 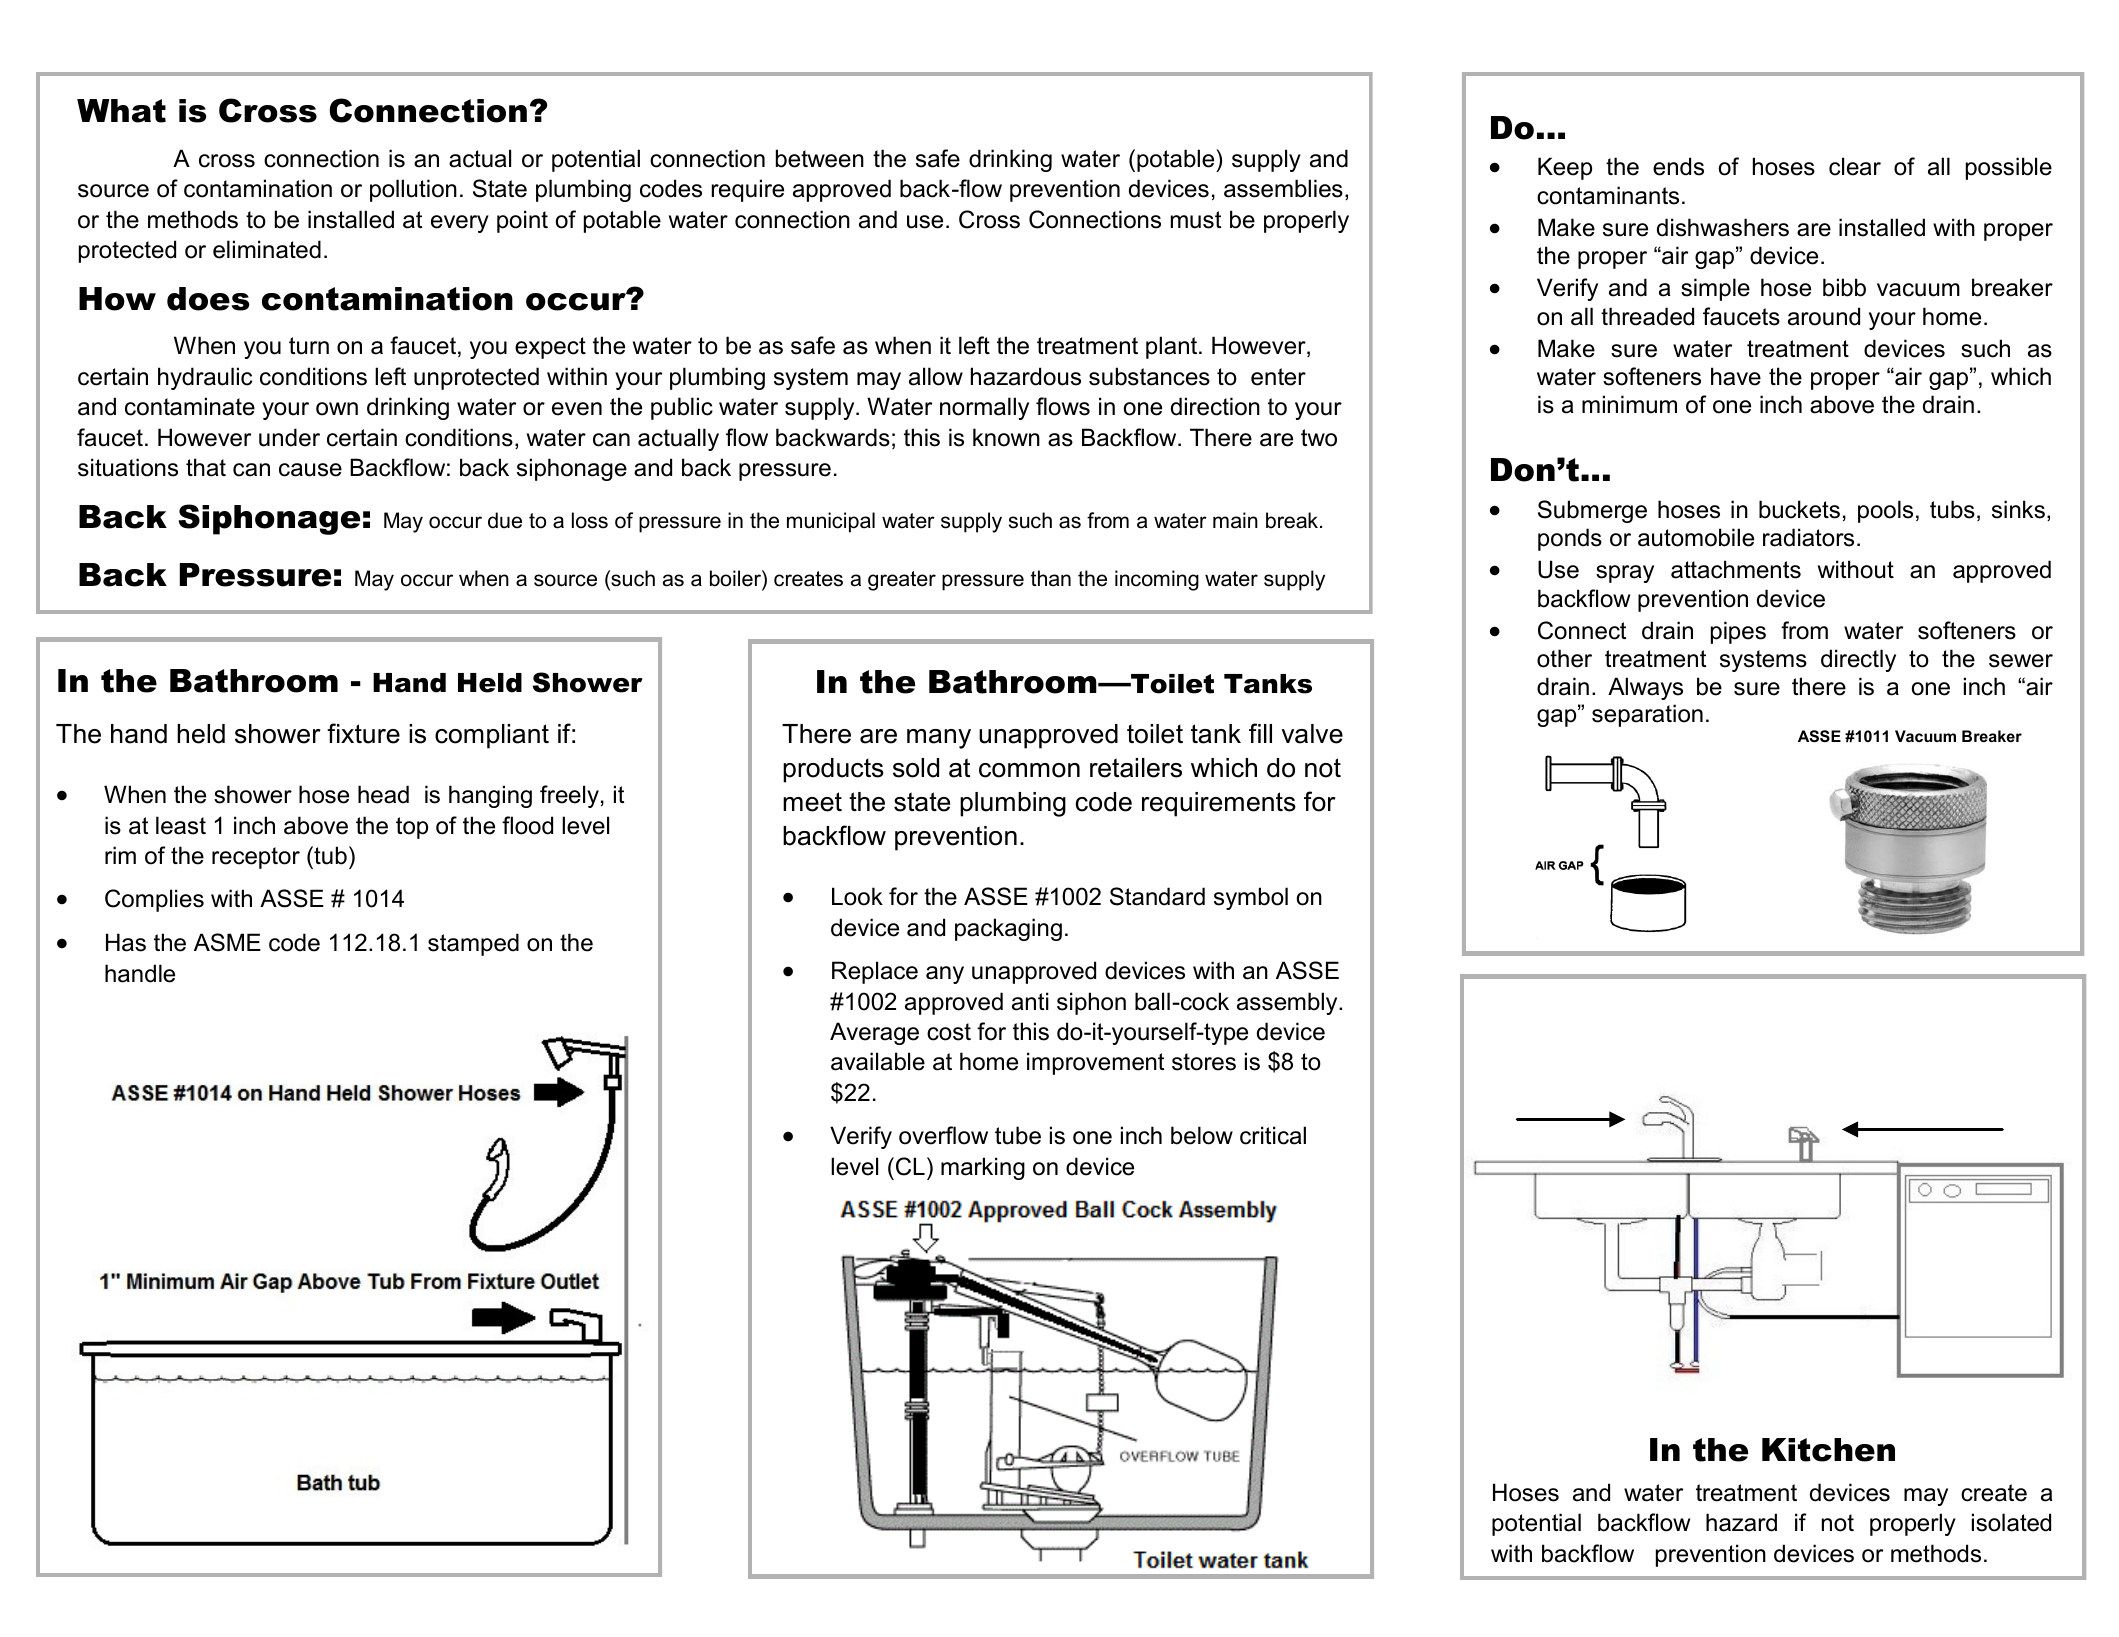 I want to click on clear, so click(x=1855, y=166).
